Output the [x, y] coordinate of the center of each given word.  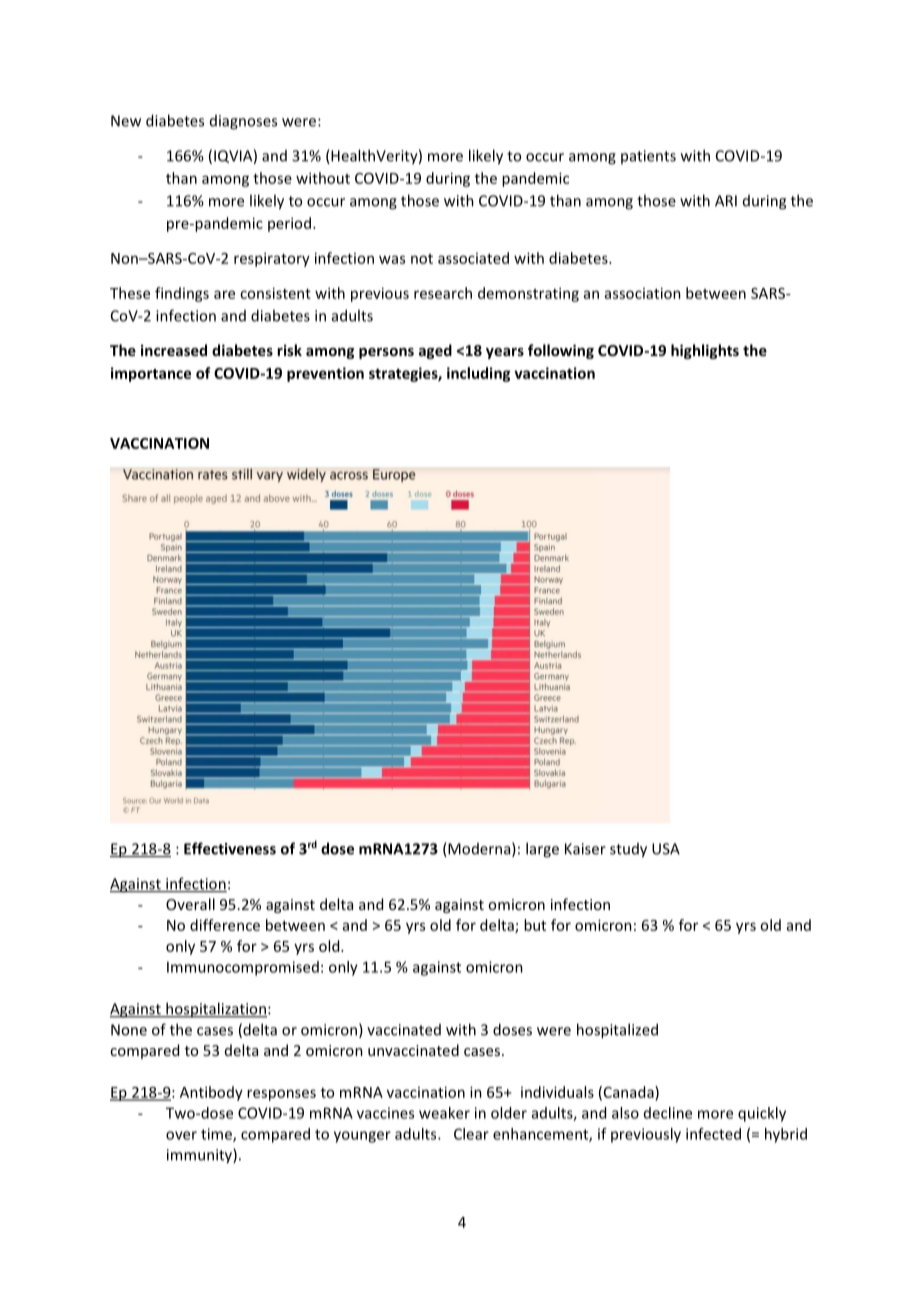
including [478, 374]
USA [666, 849]
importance [151, 374]
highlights [705, 351]
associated [473, 258]
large [542, 850]
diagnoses [243, 122]
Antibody [211, 1093]
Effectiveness [230, 848]
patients [648, 157]
